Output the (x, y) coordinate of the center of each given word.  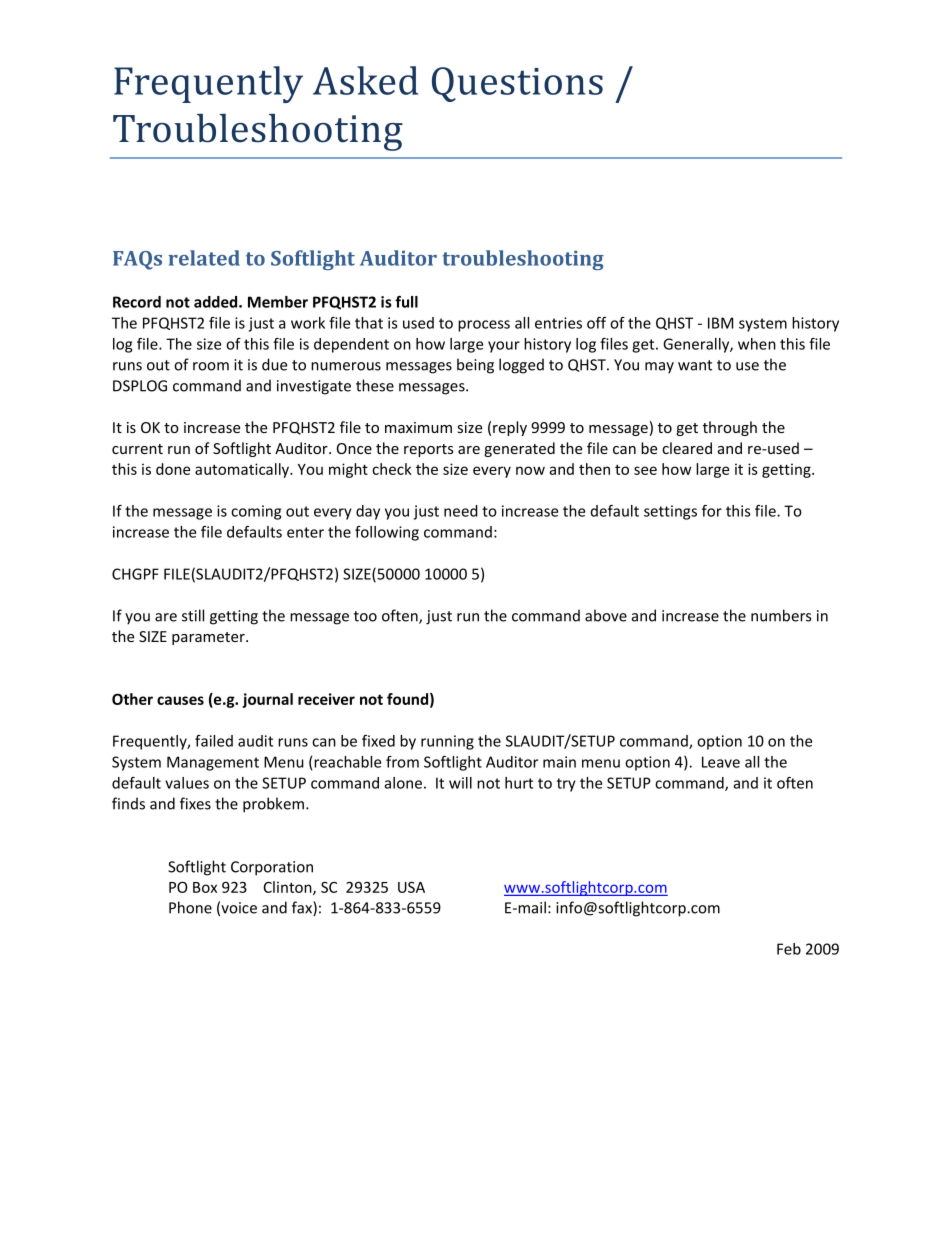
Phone (190, 907)
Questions (517, 84)
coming (256, 512)
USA (411, 887)
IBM (720, 323)
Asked (365, 80)
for (712, 511)
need (461, 511)
